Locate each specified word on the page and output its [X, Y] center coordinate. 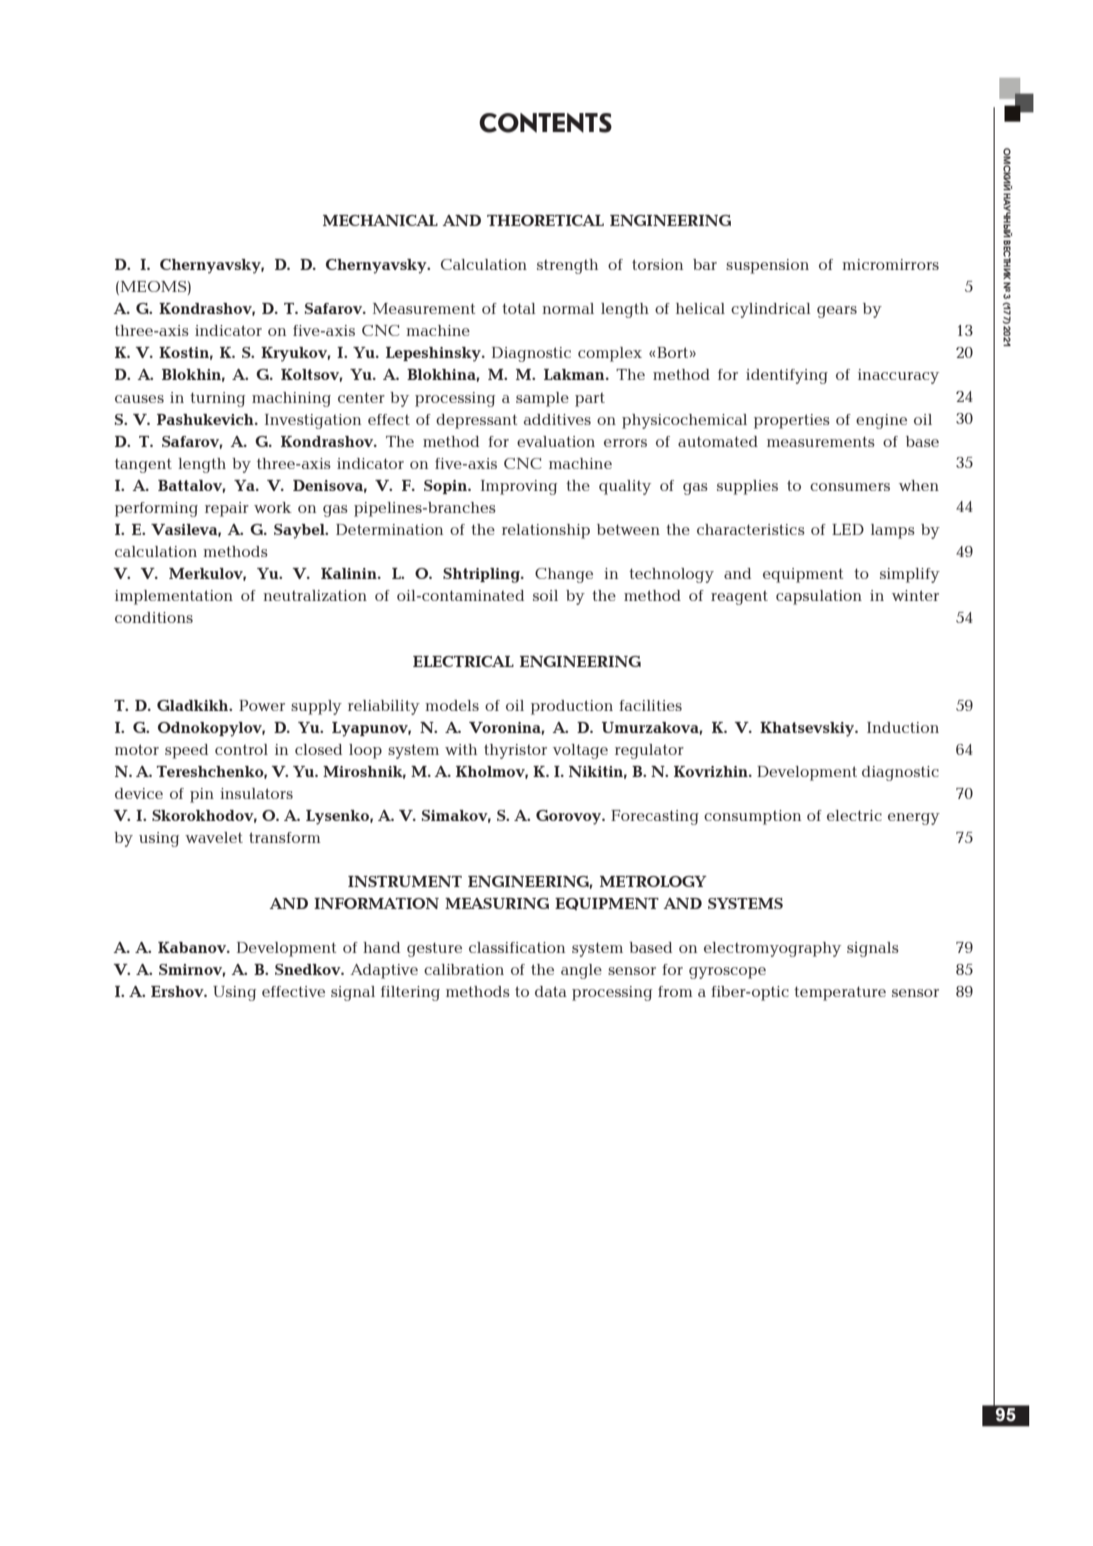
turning [217, 399]
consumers [850, 487]
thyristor [515, 751]
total [519, 308]
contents [545, 123]
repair [227, 509]
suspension [767, 266]
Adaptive [384, 971]
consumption [752, 817]
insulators [256, 793]
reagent [739, 598]
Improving [519, 487]
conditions [154, 617]
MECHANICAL [380, 220]
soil [545, 595]
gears [837, 312]
